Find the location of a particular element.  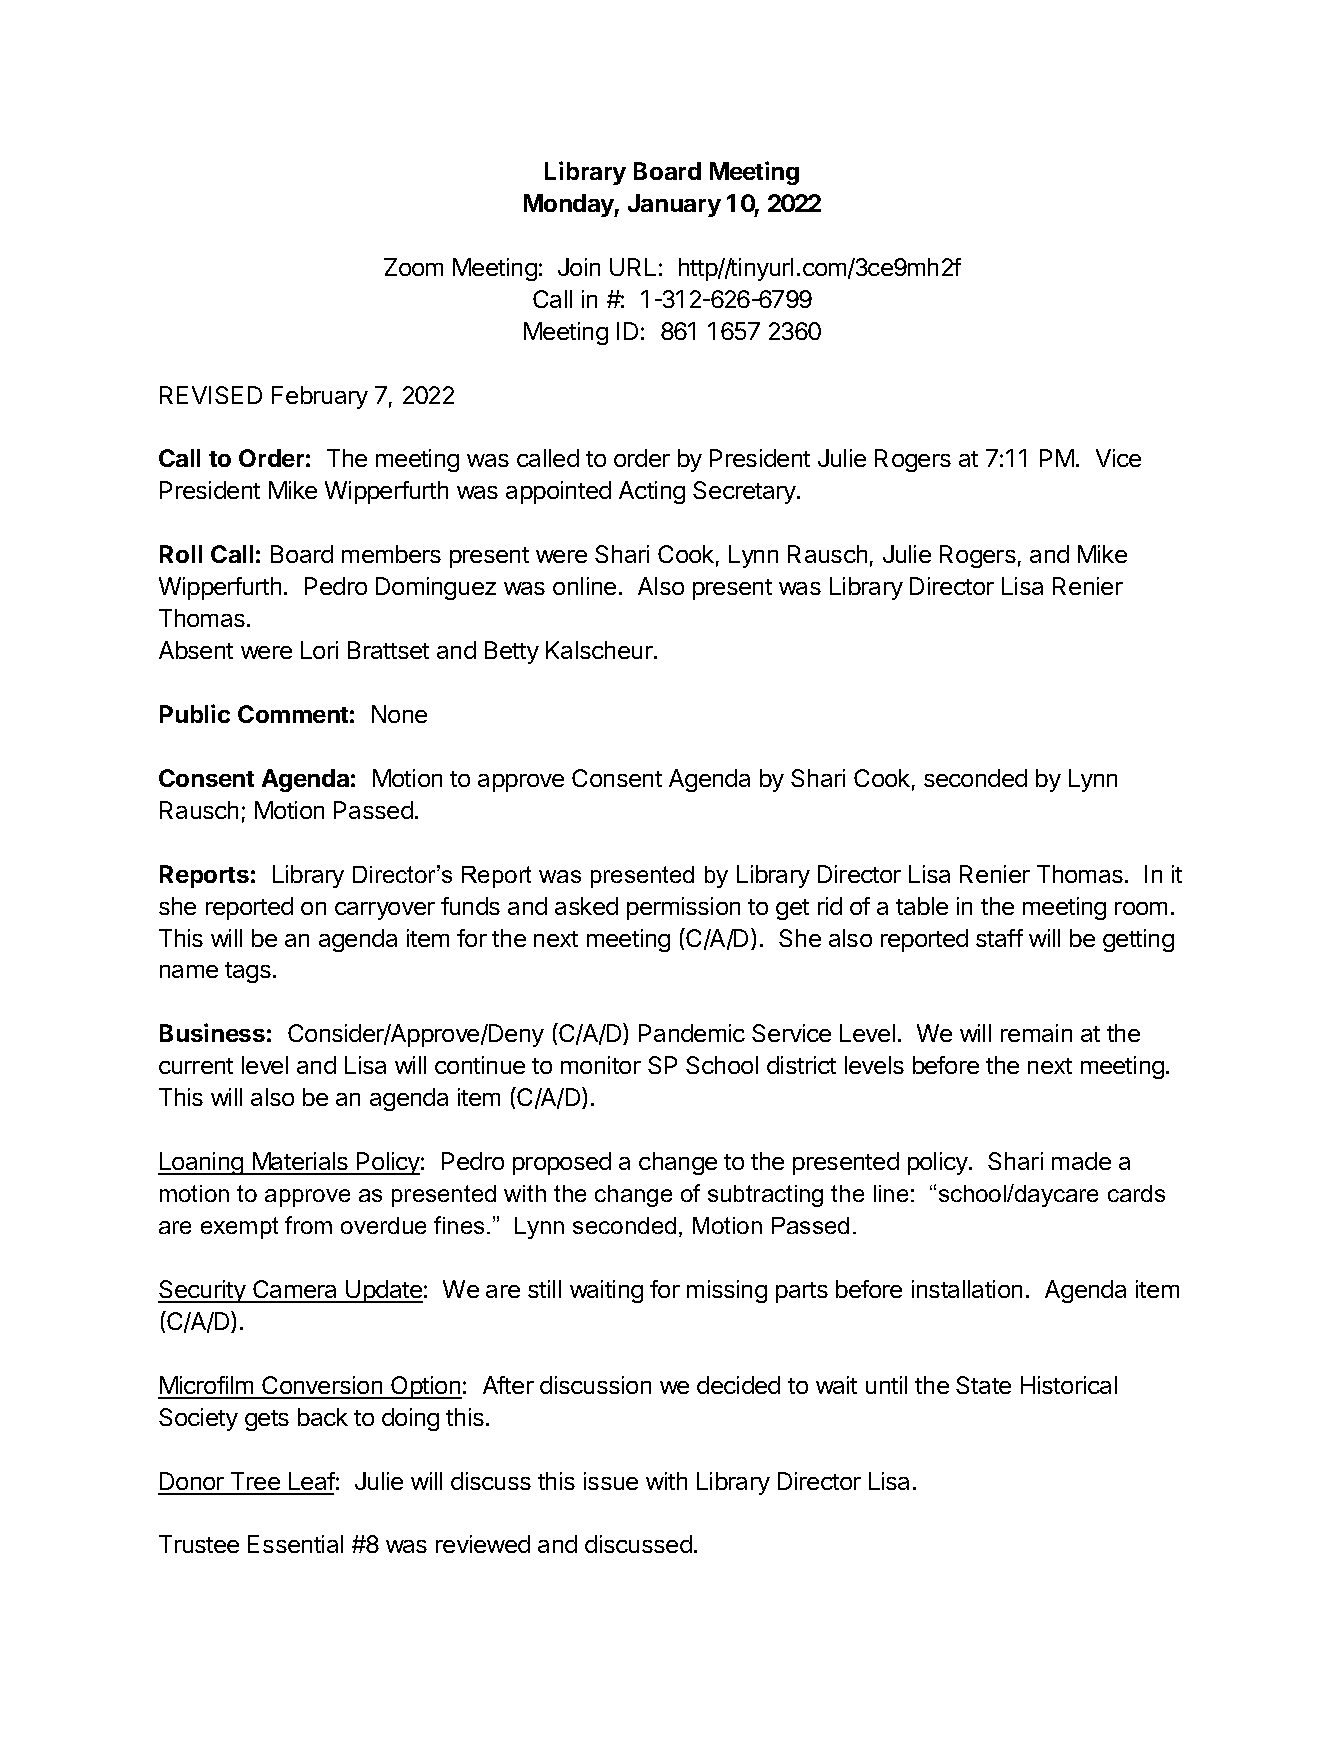

Essential is located at coordinates (295, 1544).
